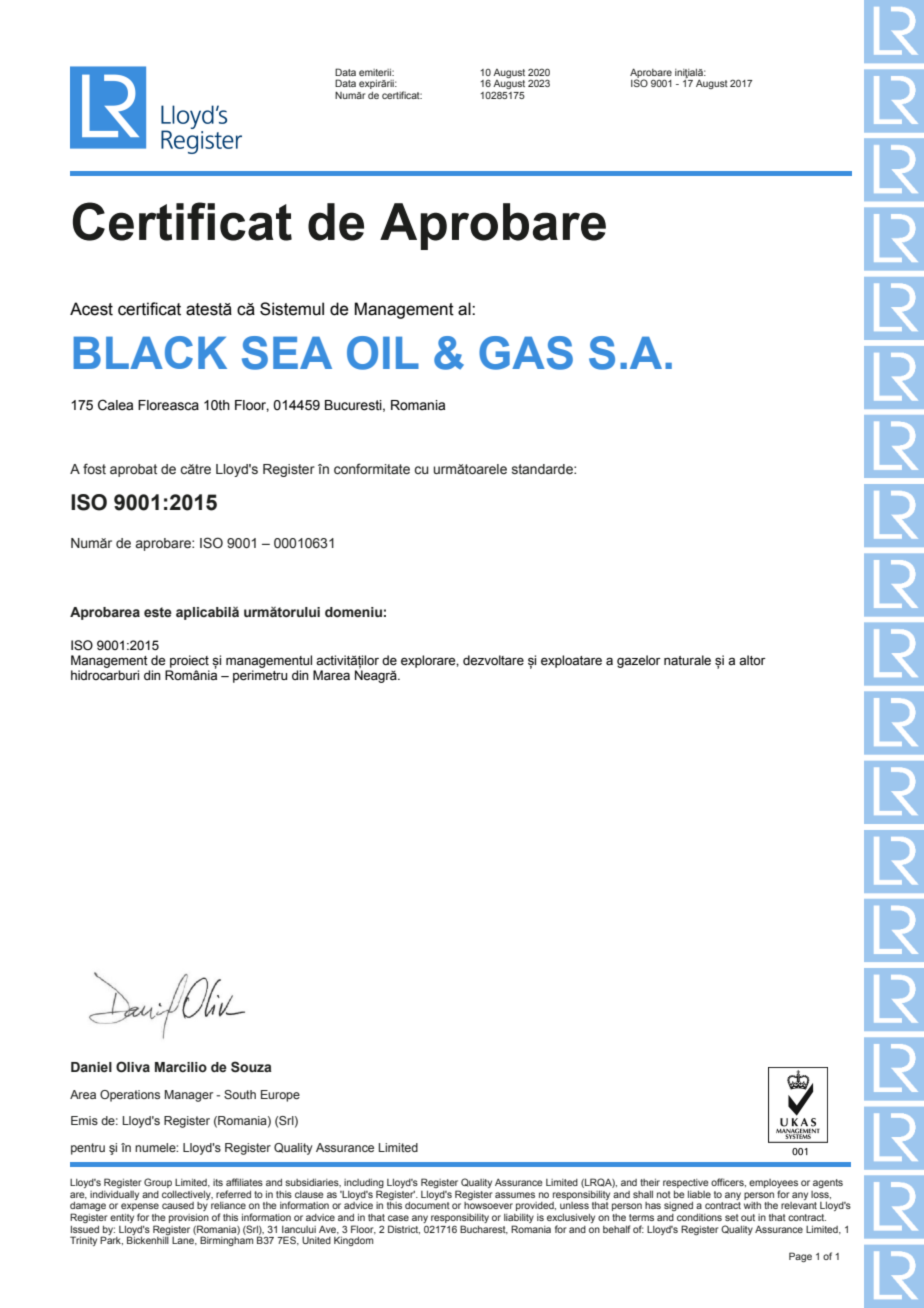 The height and width of the screenshot is (1308, 924). I want to click on Daniel, so click(91, 1067).
